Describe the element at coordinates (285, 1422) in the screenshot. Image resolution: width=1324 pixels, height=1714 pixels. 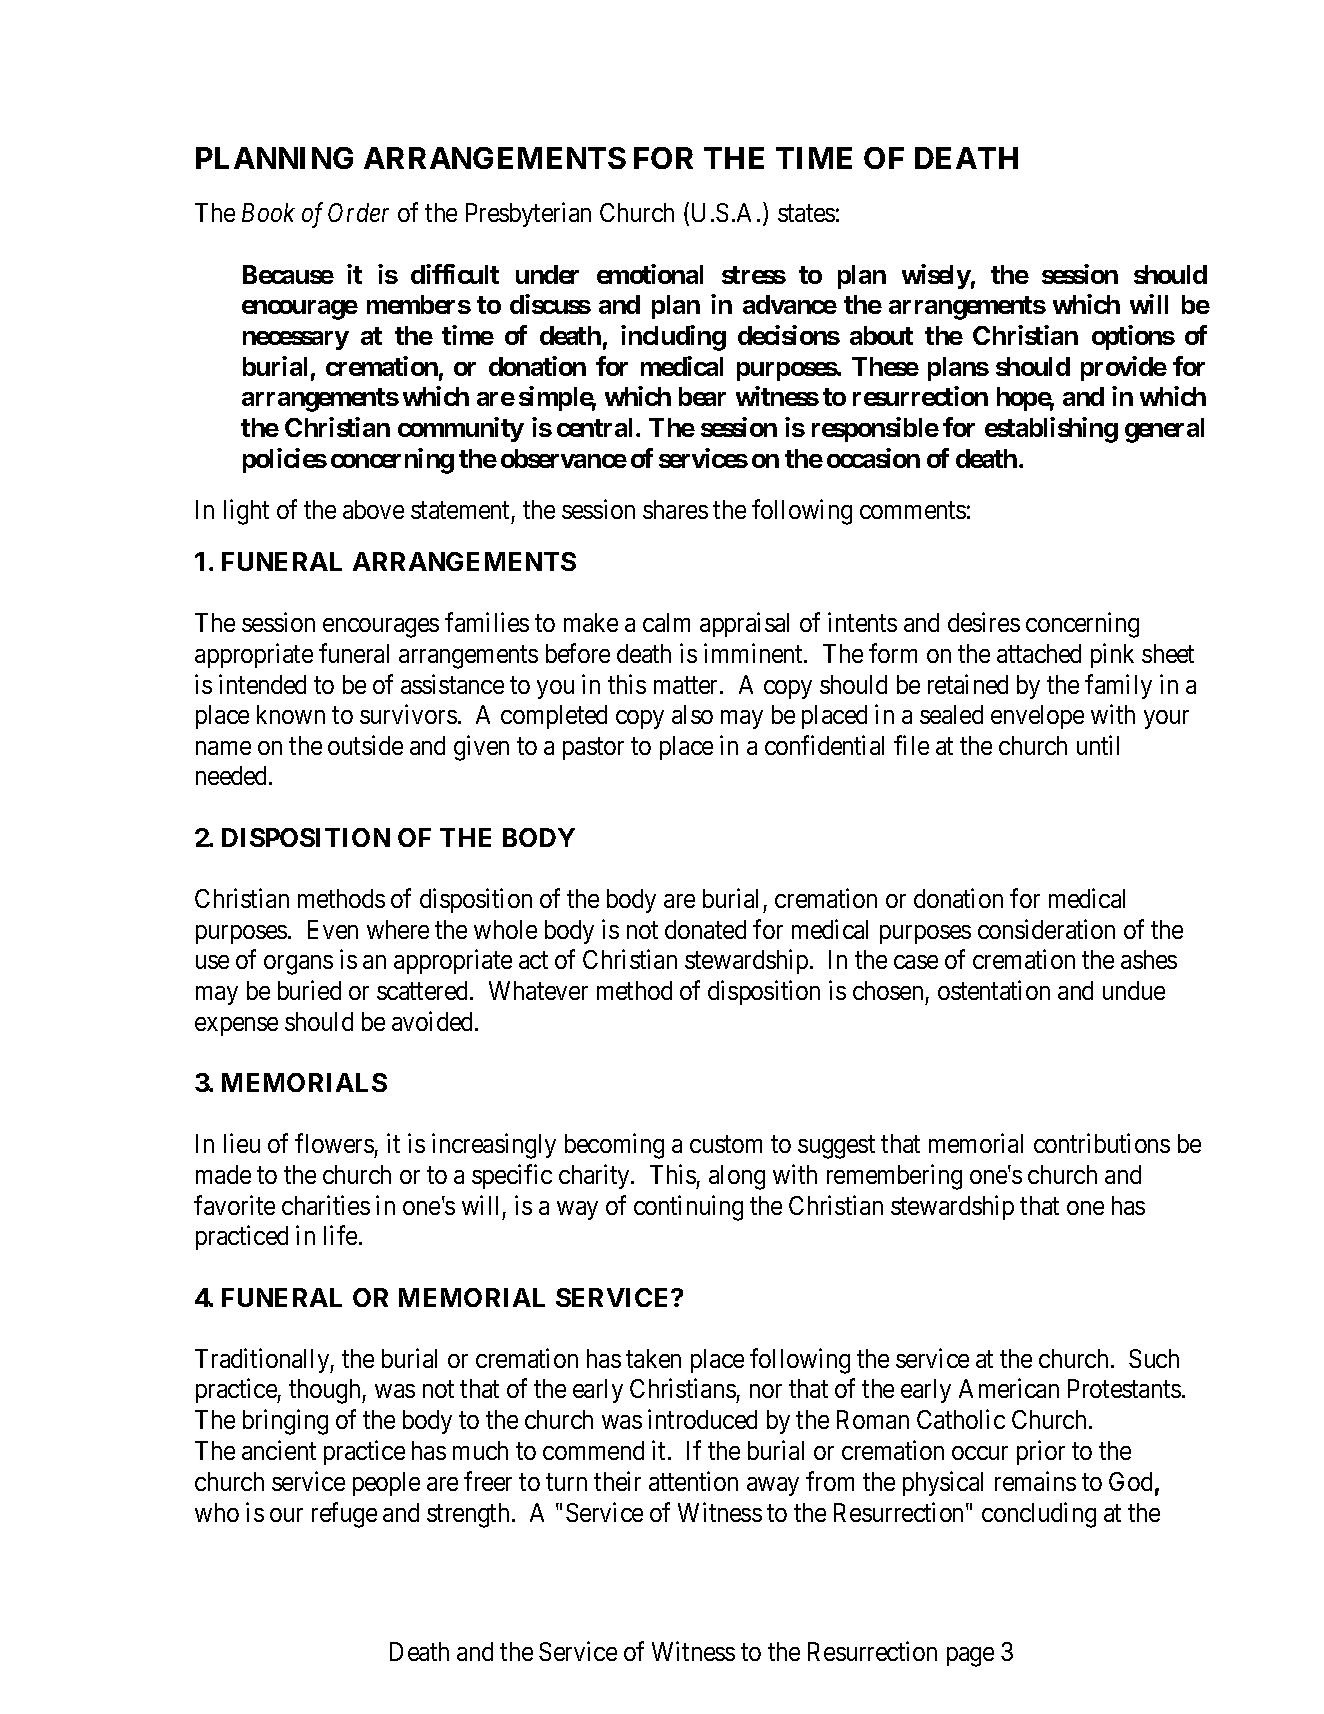
I see `bringing` at that location.
